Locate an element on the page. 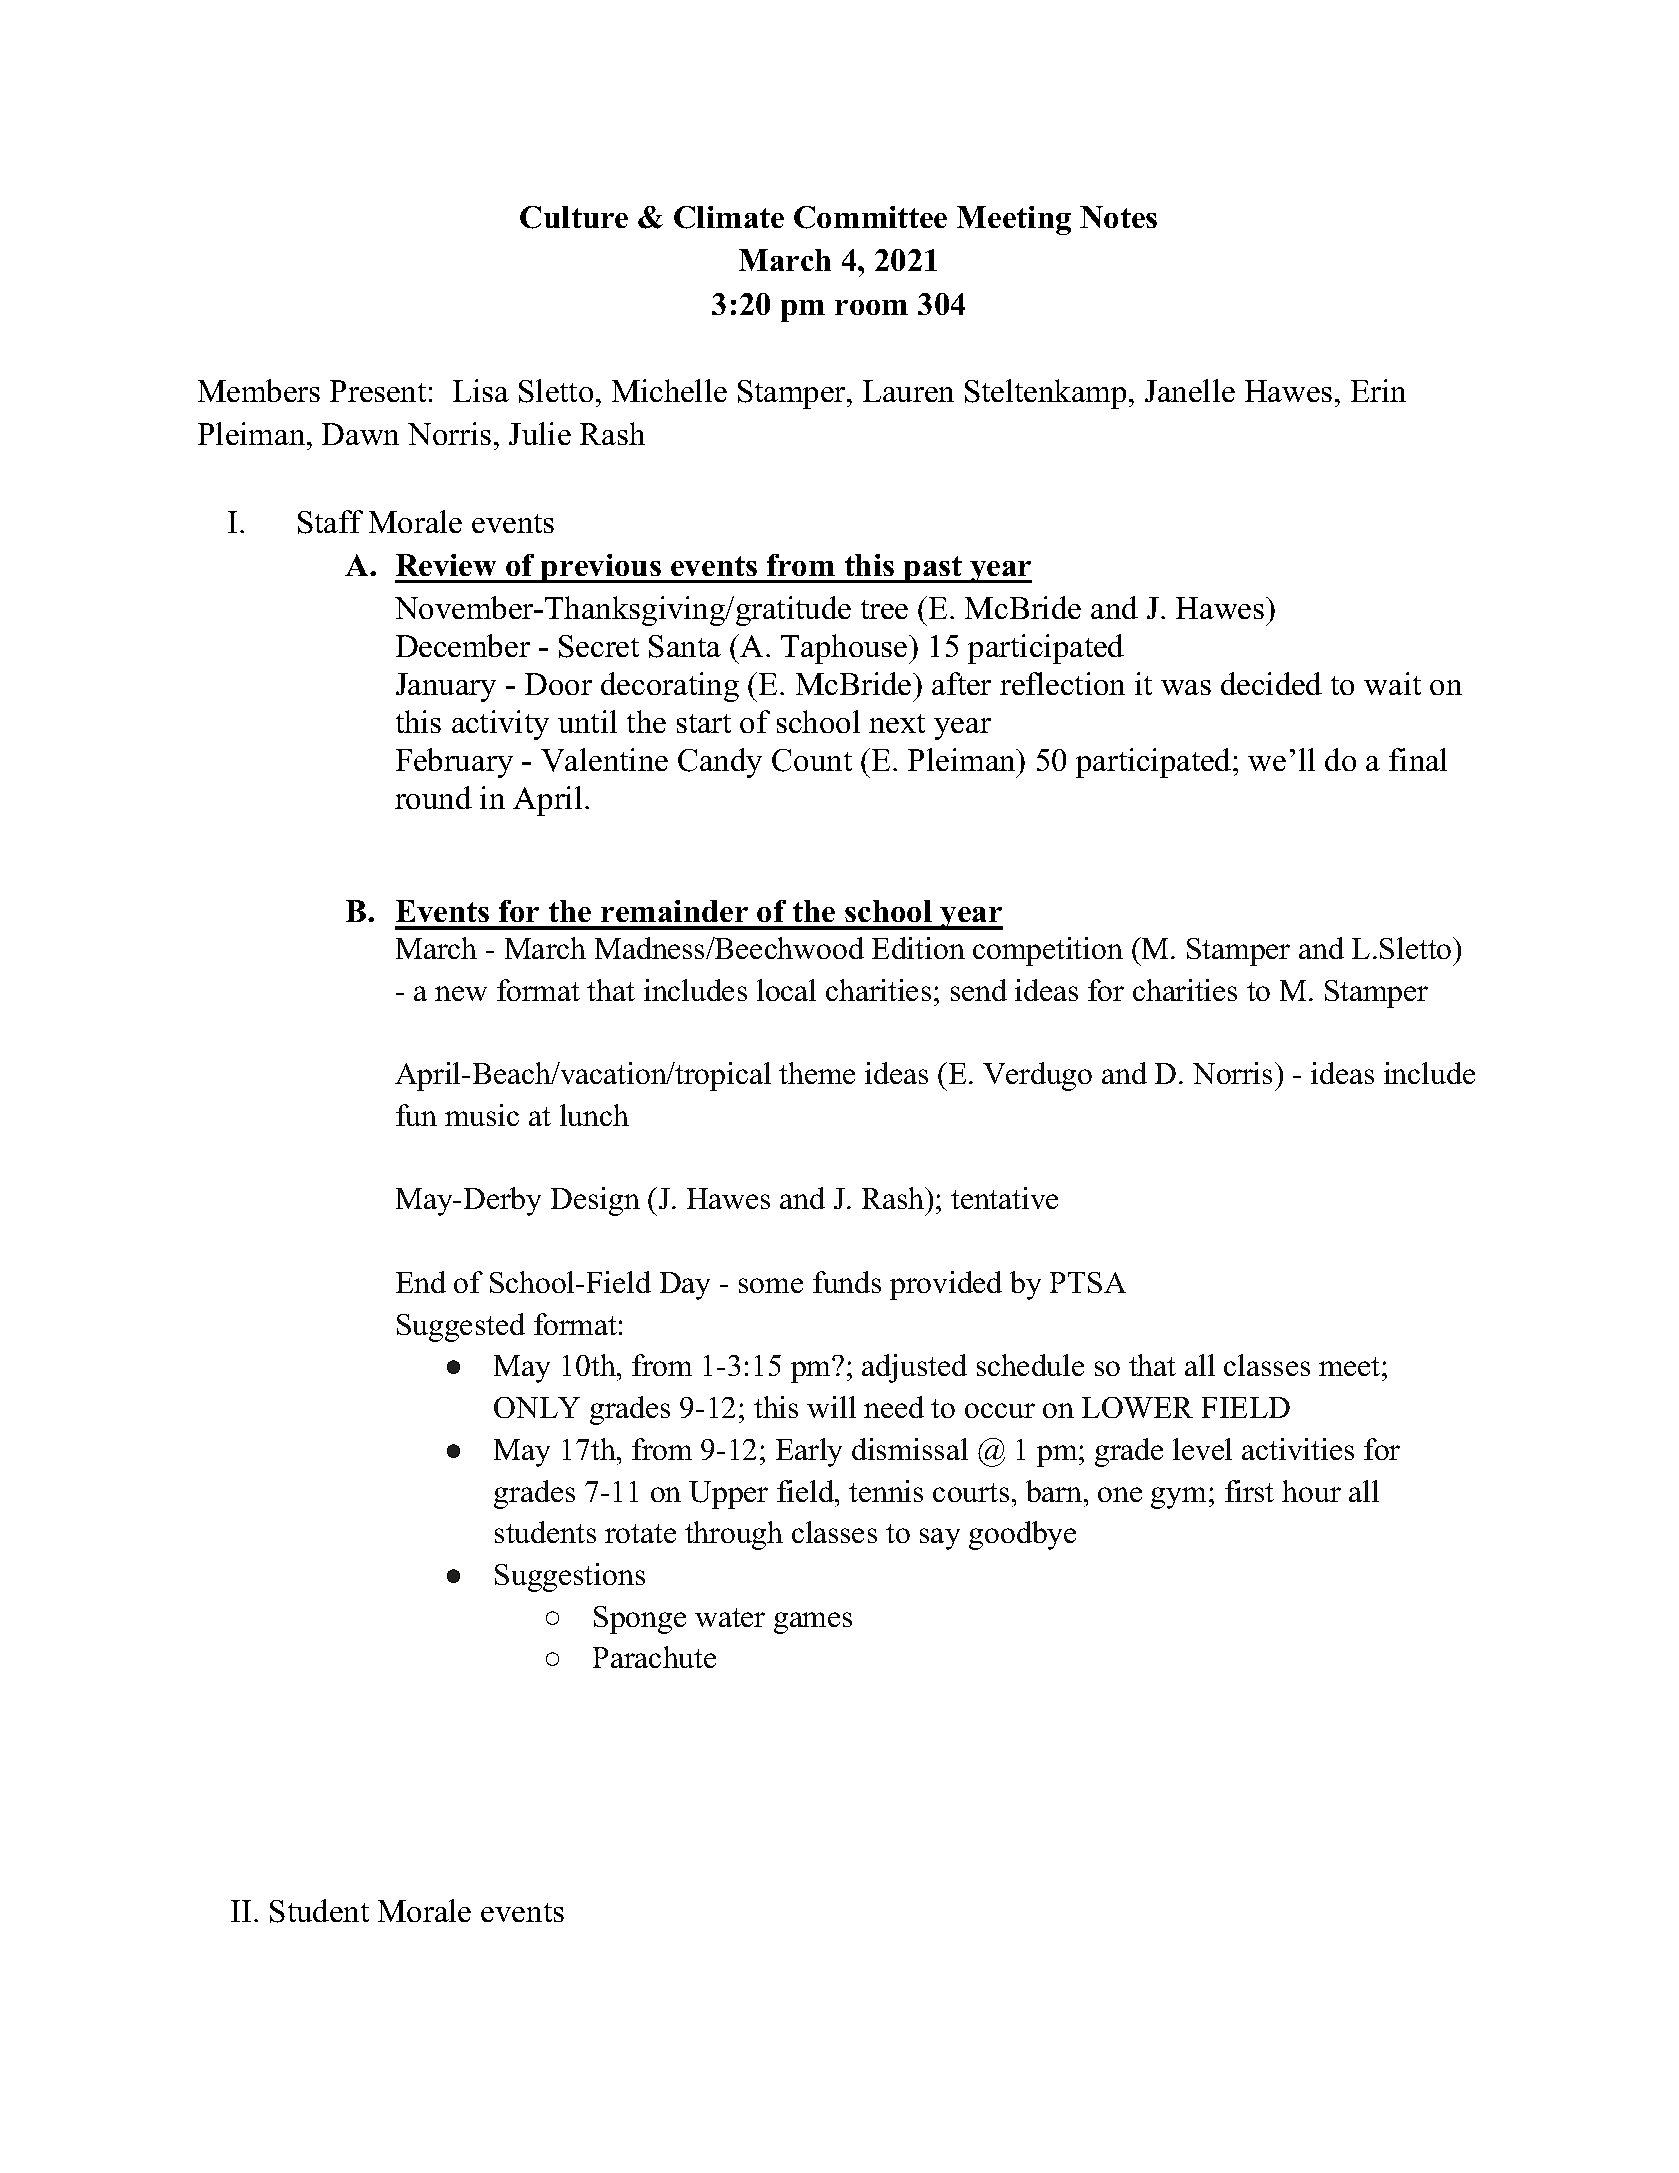 The height and width of the image is (2173, 1679). Review is located at coordinates (446, 565).
